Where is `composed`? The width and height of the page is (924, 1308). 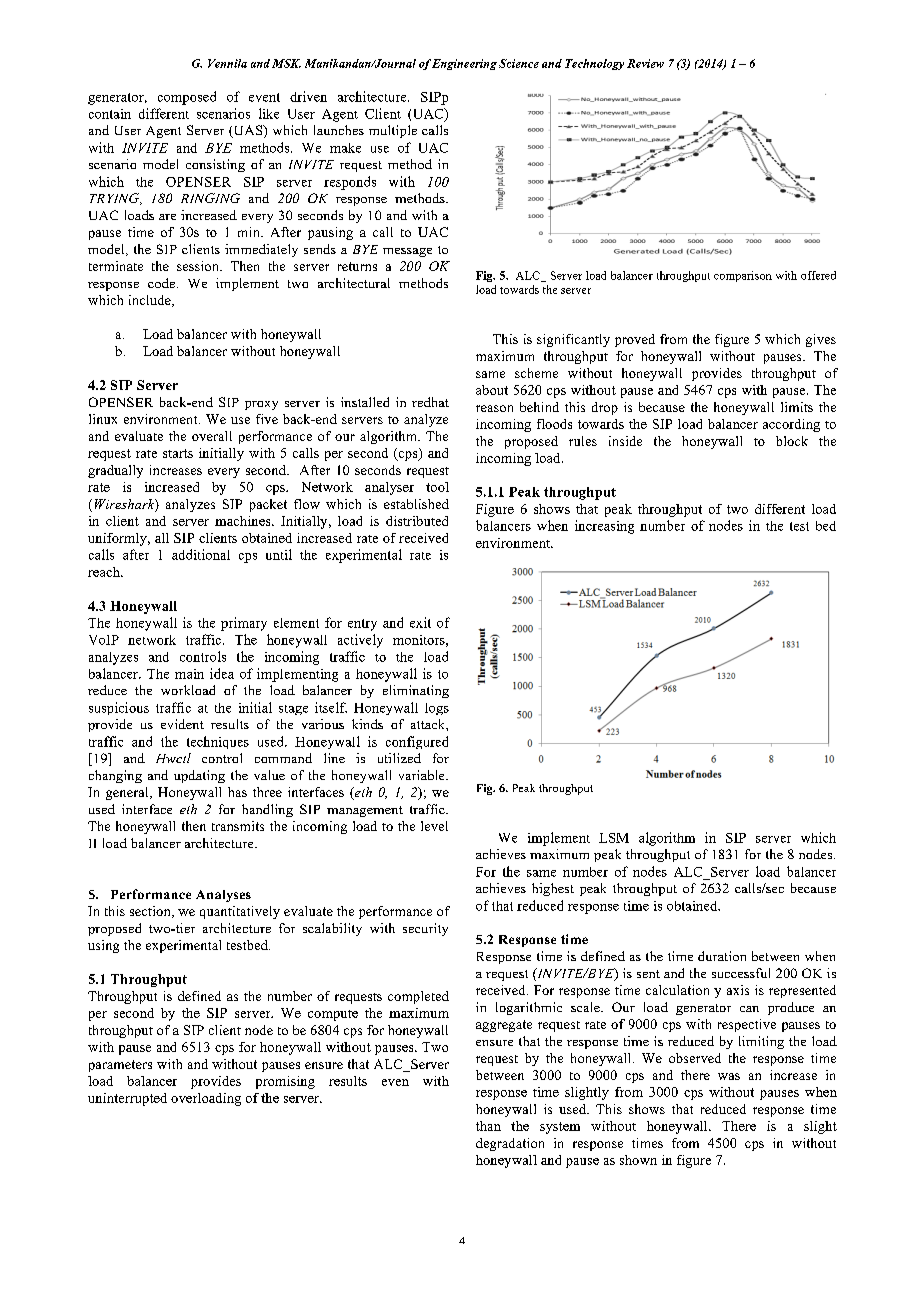 composed is located at coordinates (187, 98).
